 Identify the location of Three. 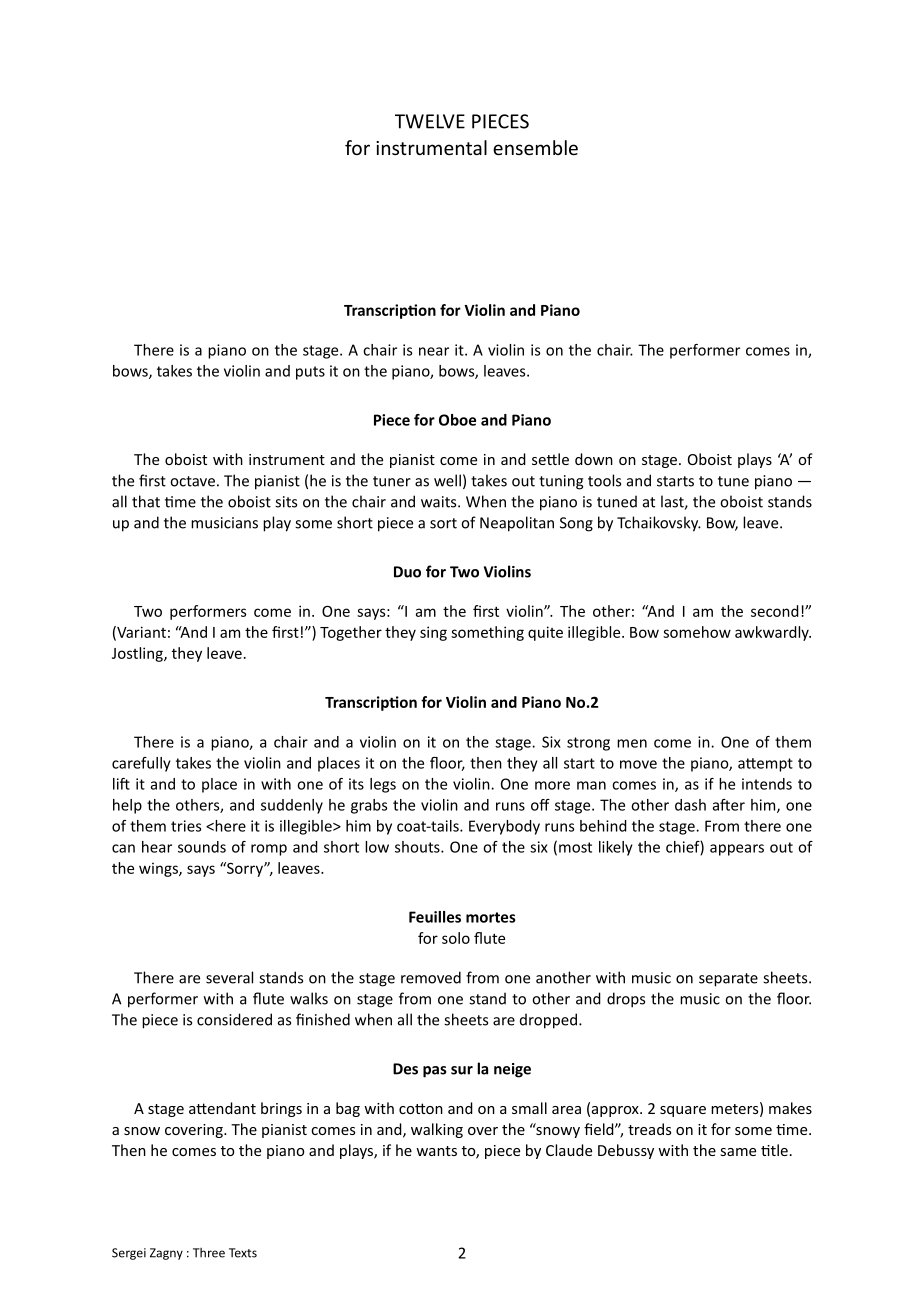
(209, 1253).
